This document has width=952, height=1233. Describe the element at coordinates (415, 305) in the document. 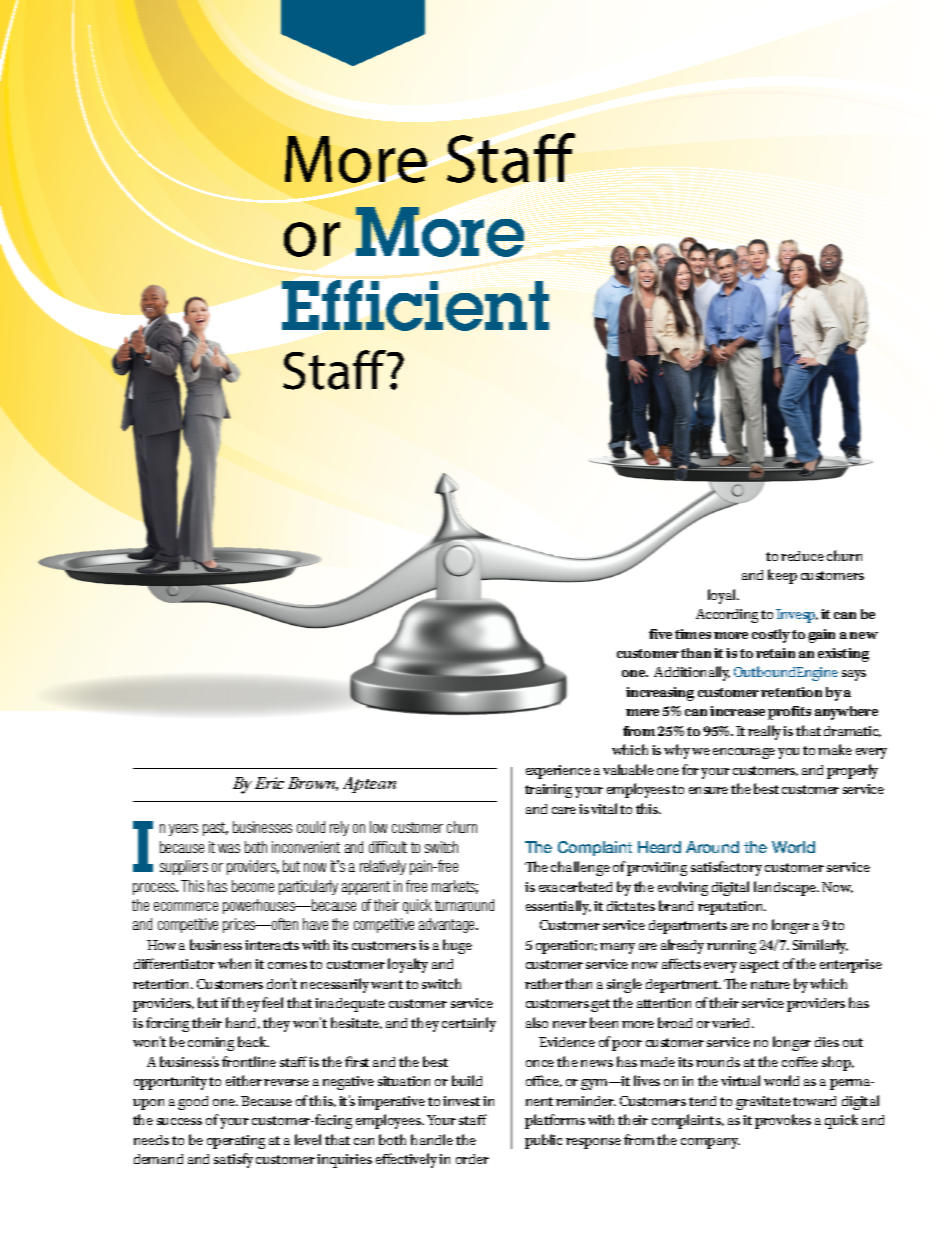

I see `Efficient` at that location.
